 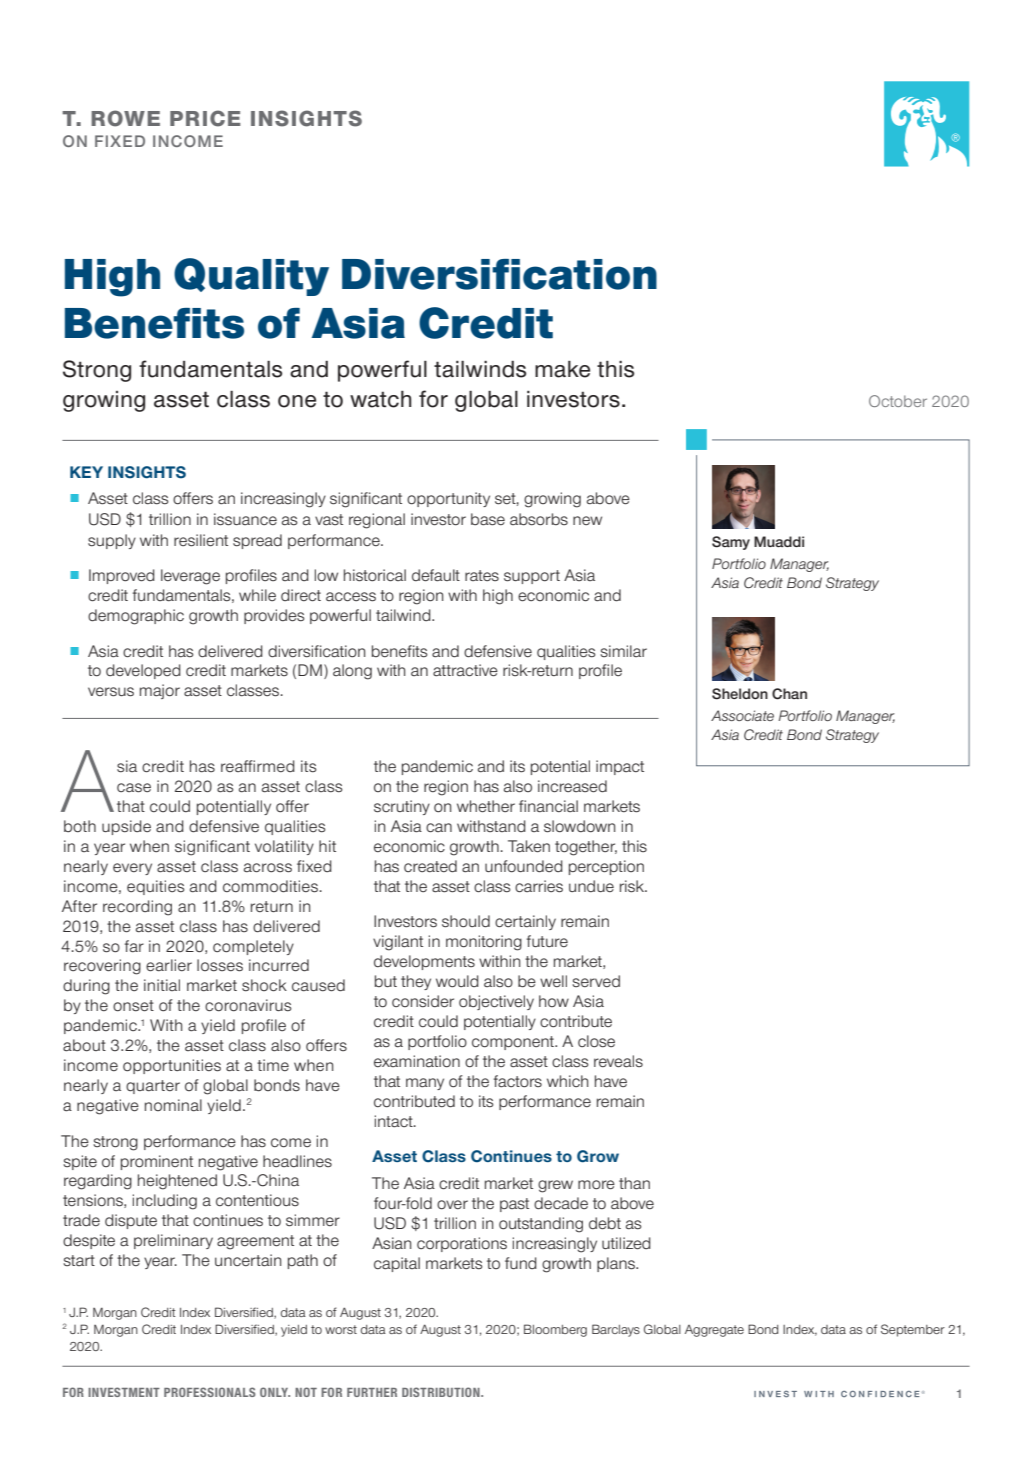 What do you see at coordinates (205, 118) in the screenshot?
I see `PRICE` at bounding box center [205, 118].
